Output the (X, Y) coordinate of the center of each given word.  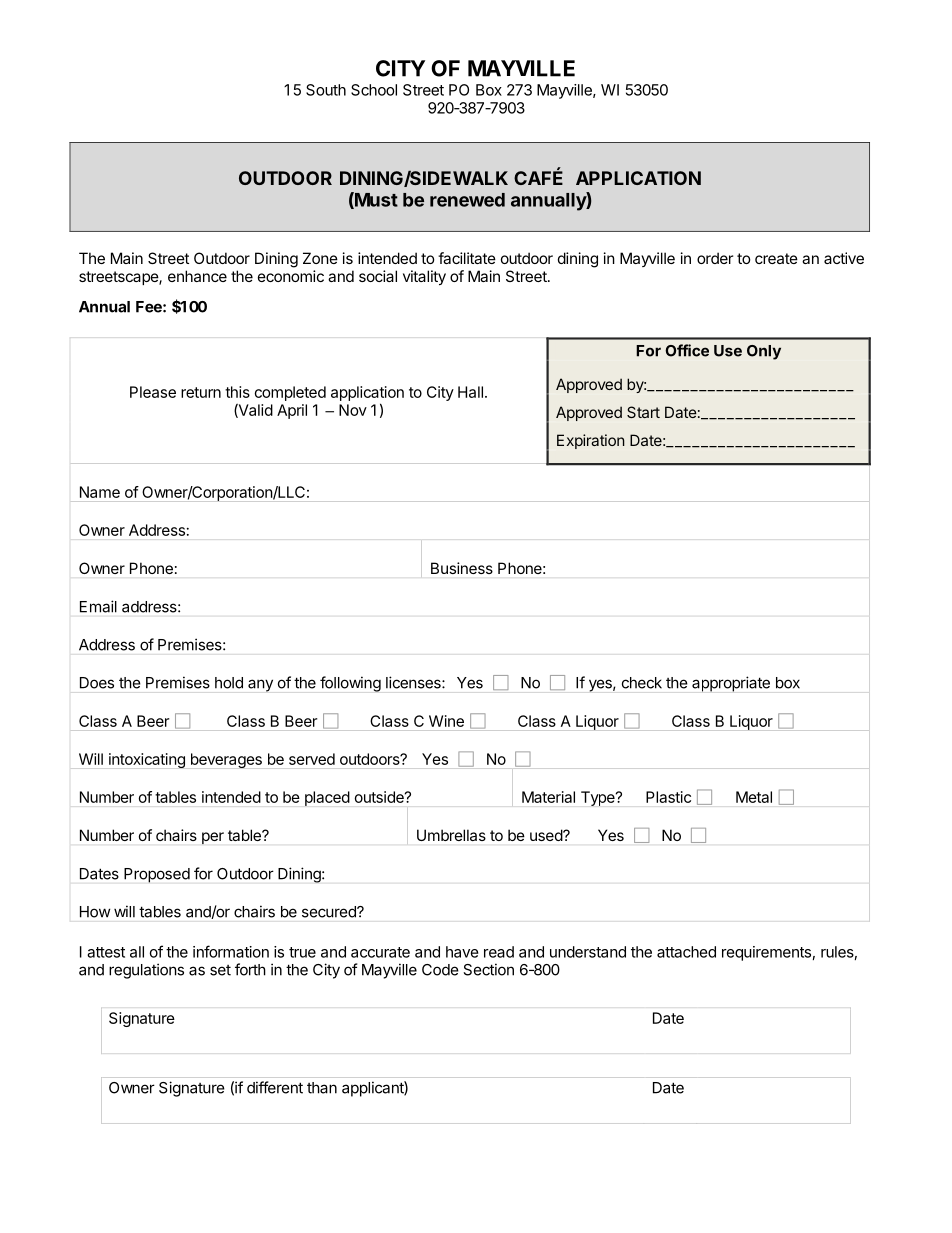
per (213, 838)
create (776, 258)
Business (462, 568)
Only (764, 352)
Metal (754, 797)
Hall (470, 392)
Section (488, 969)
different (275, 1087)
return (201, 392)
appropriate (731, 684)
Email (98, 606)
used (547, 835)
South (326, 90)
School (374, 90)
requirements (766, 953)
